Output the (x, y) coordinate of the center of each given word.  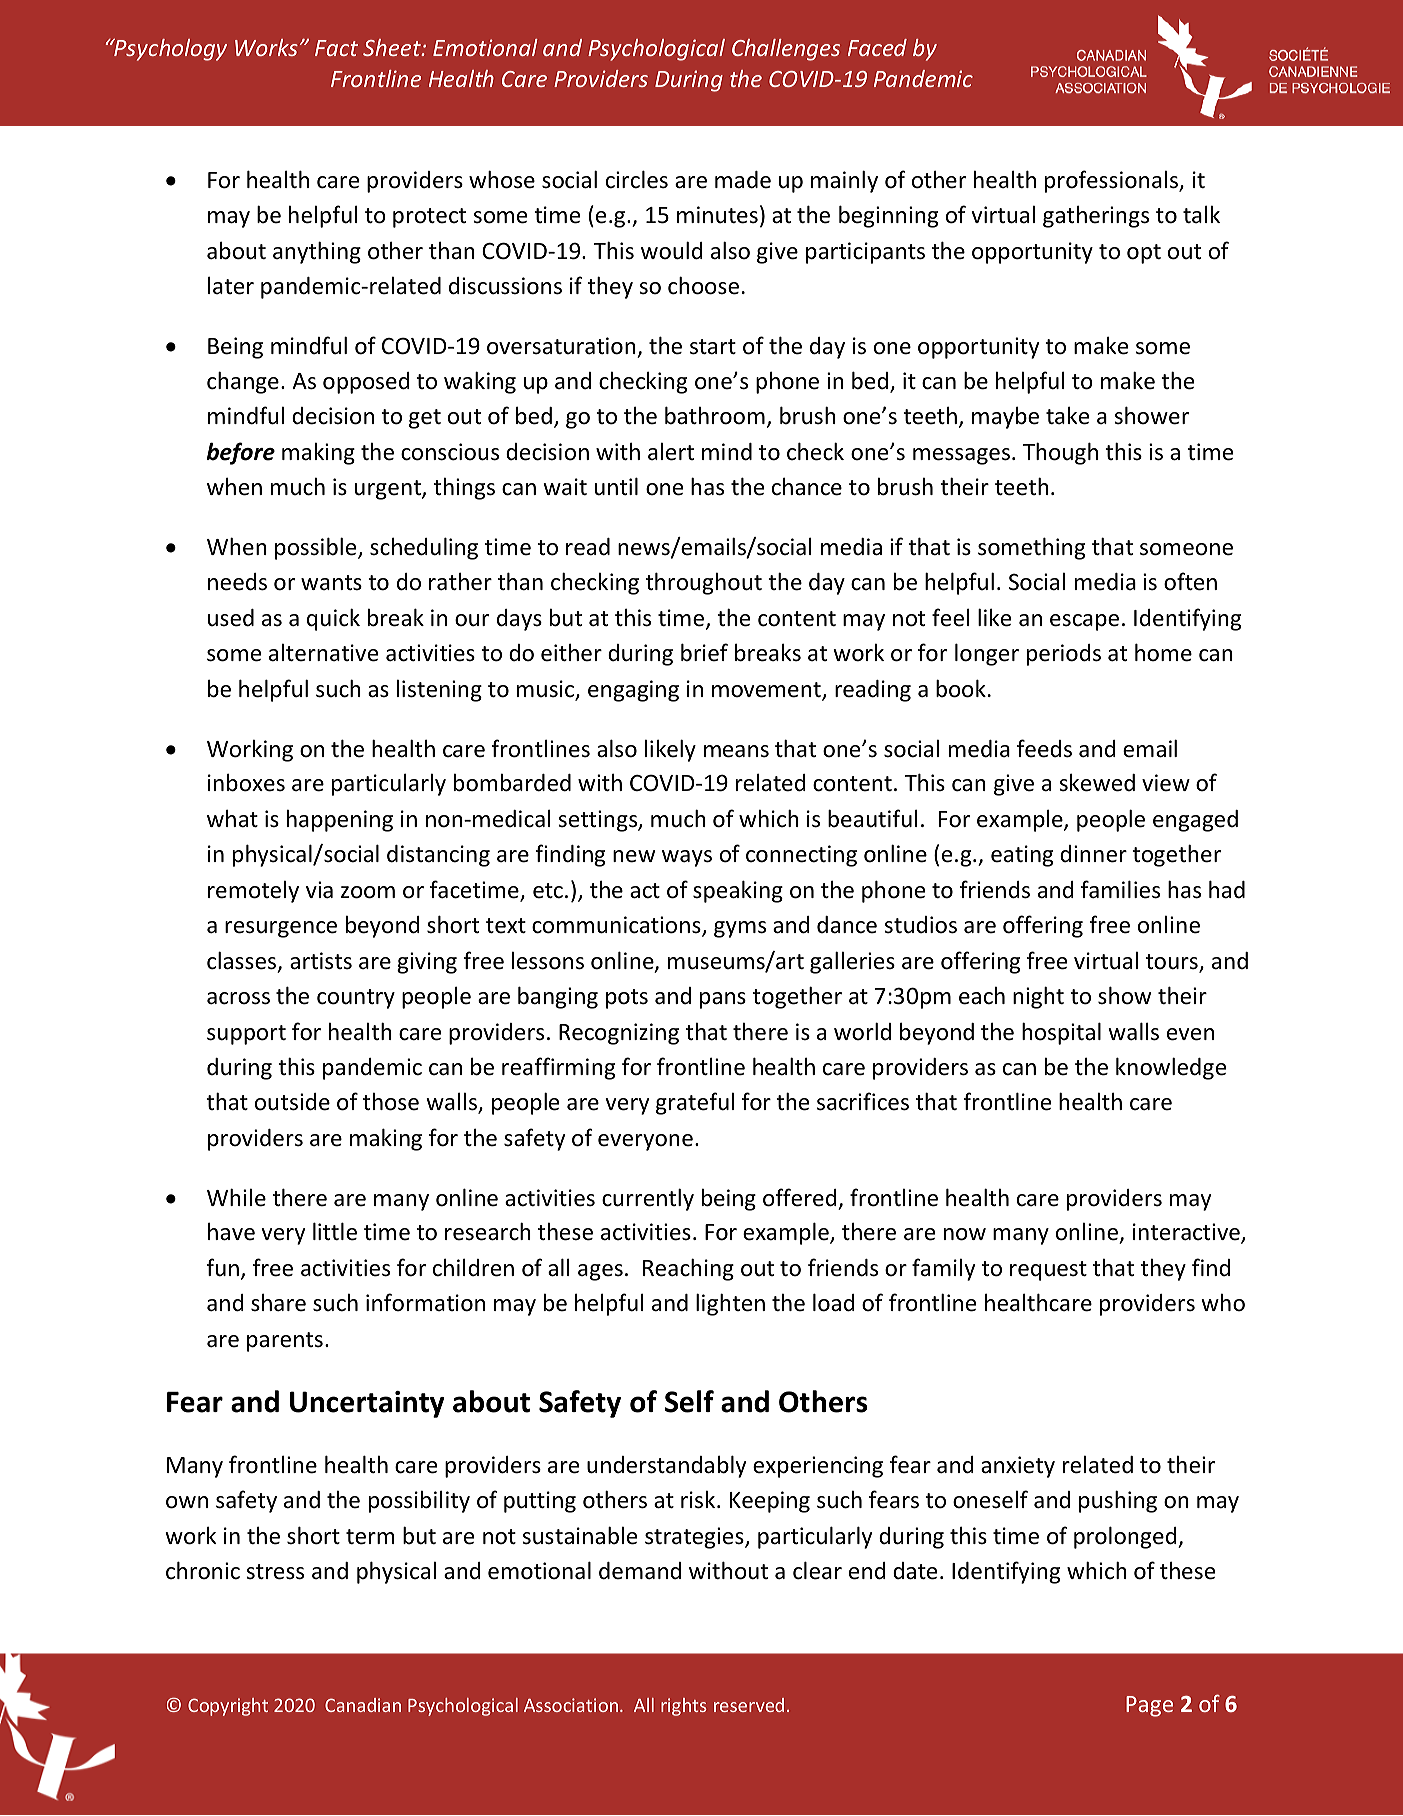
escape (1084, 622)
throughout (704, 583)
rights (684, 1707)
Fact (336, 48)
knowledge (1171, 1068)
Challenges (786, 50)
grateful (695, 1103)
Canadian (363, 1705)
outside (292, 1102)
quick (333, 619)
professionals (1112, 181)
